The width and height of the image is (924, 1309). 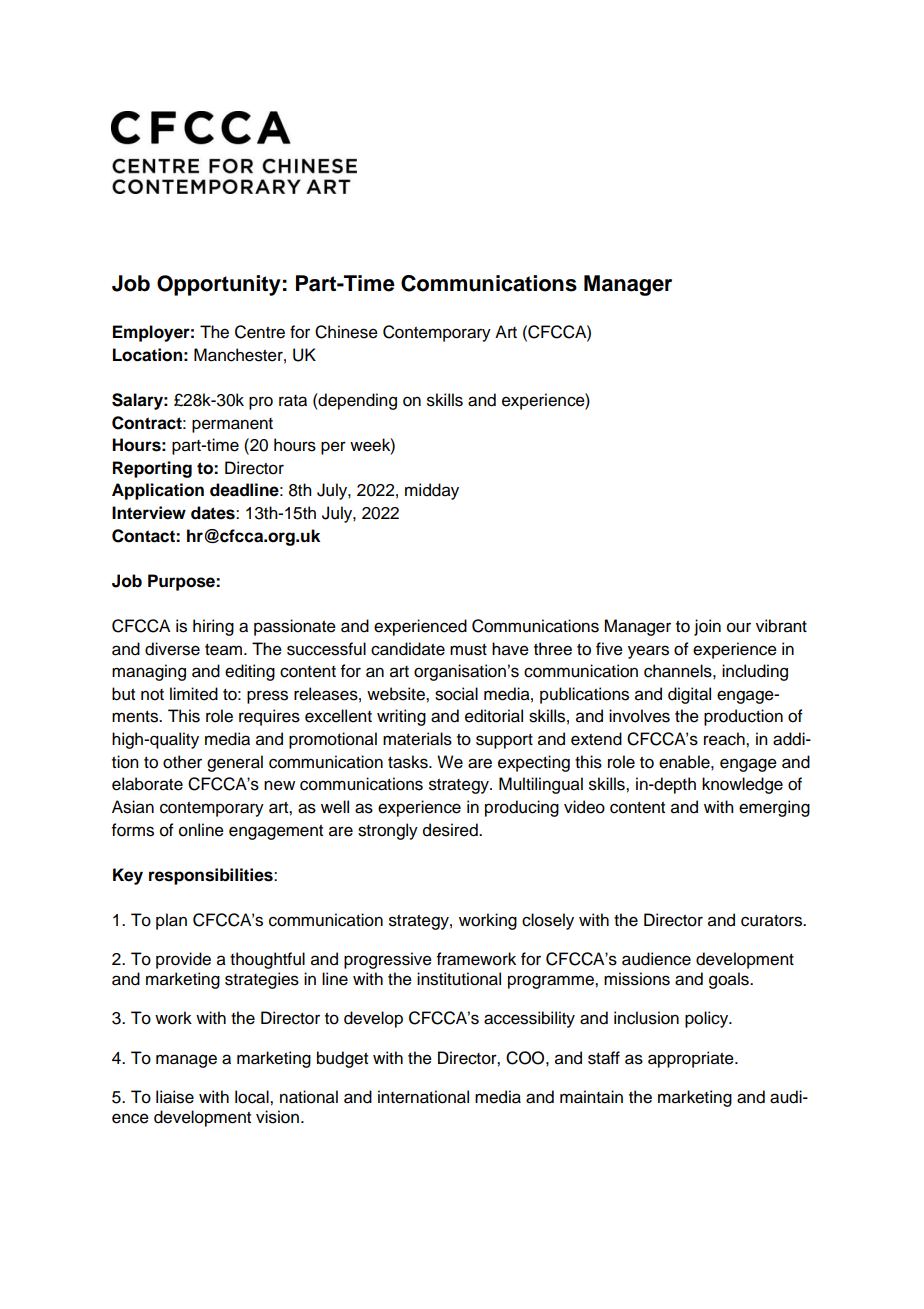 I want to click on forms, so click(x=133, y=830).
